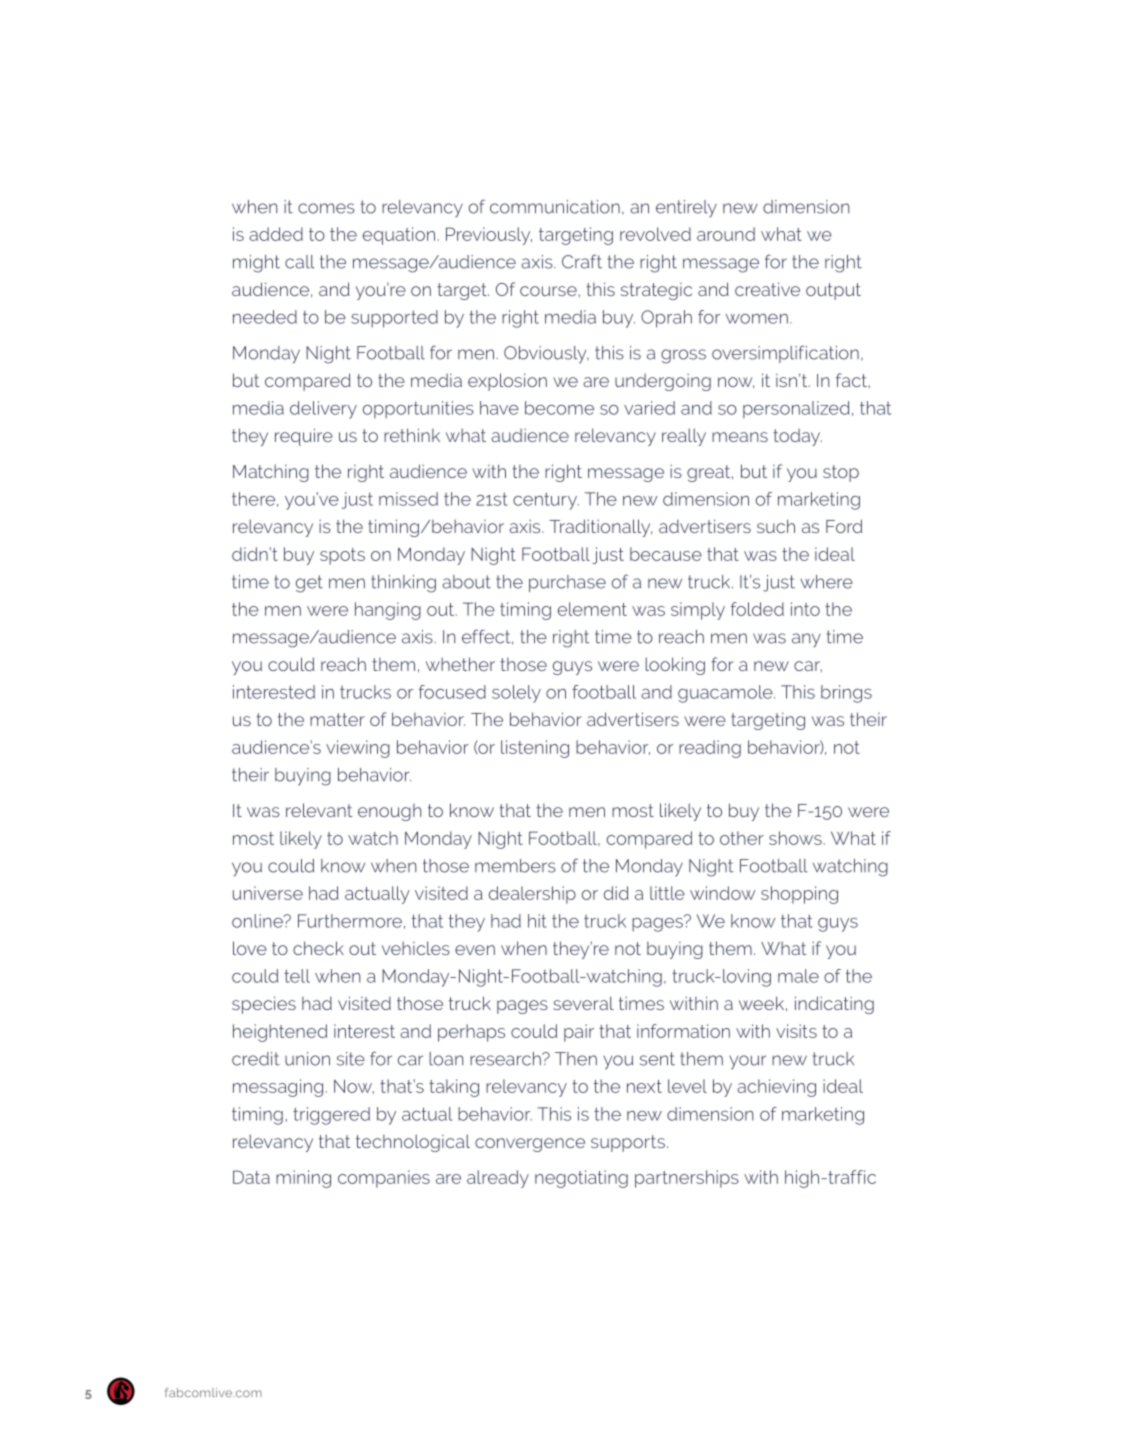 This screenshot has height=1456, width=1125. I want to click on spots, so click(342, 556).
